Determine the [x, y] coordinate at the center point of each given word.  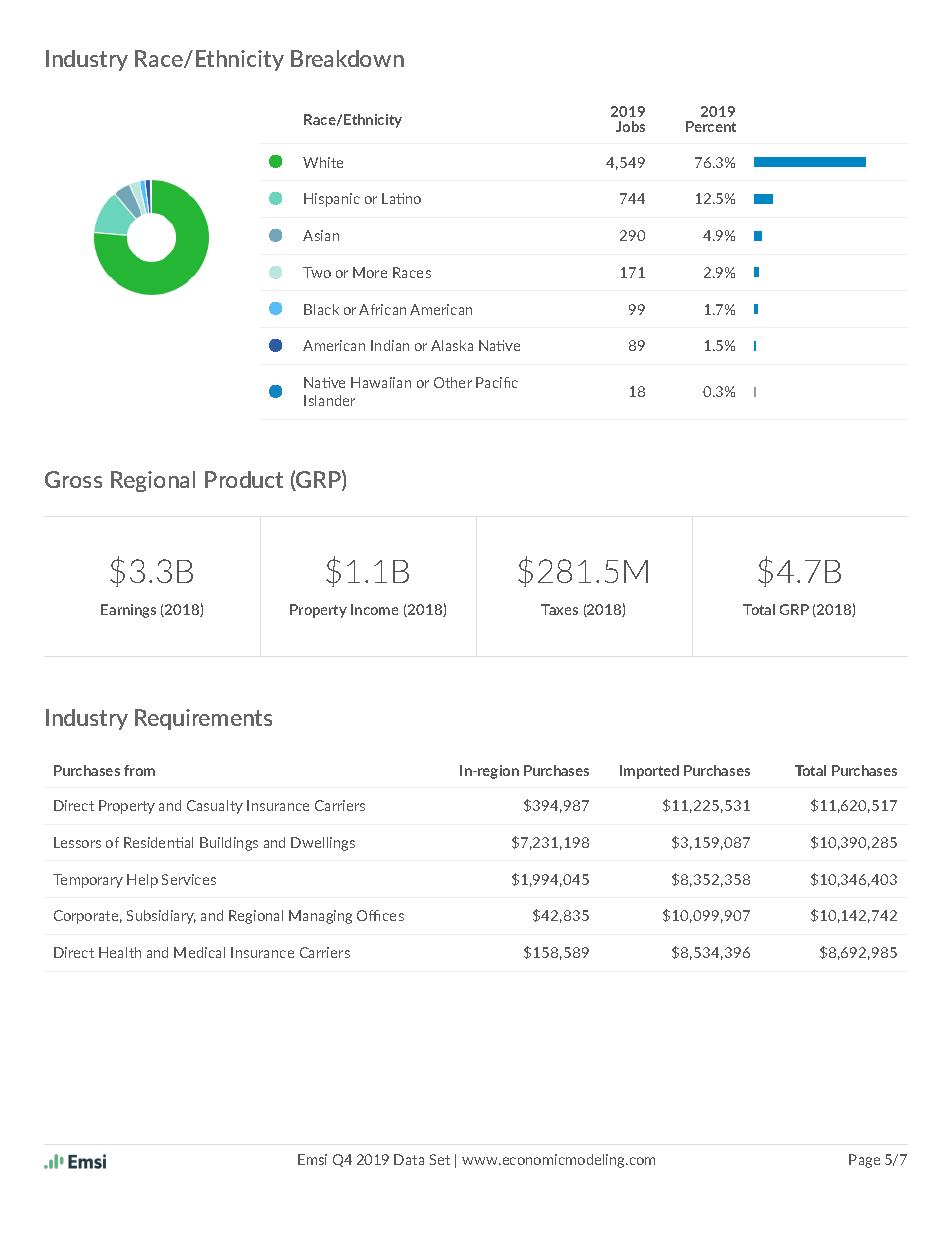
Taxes [559, 609]
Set [440, 1159]
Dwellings [323, 844]
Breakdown [347, 58]
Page [864, 1161]
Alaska [452, 345]
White [323, 162]
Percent [711, 126]
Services [189, 879]
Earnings [128, 611]
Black [321, 309]
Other [453, 382]
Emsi [312, 1159]
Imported [649, 772]
